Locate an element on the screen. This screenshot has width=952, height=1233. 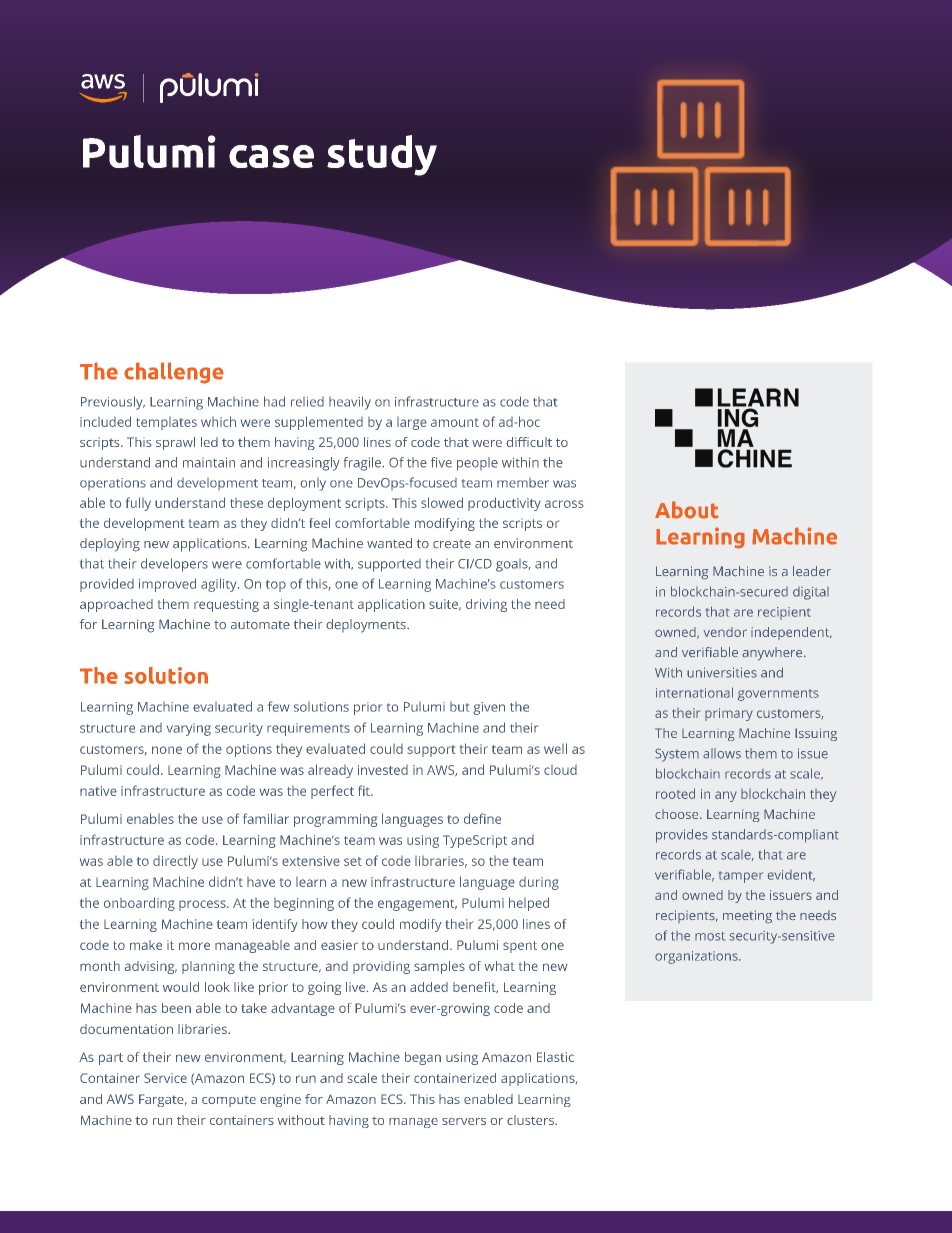
study is located at coordinates (382, 155).
